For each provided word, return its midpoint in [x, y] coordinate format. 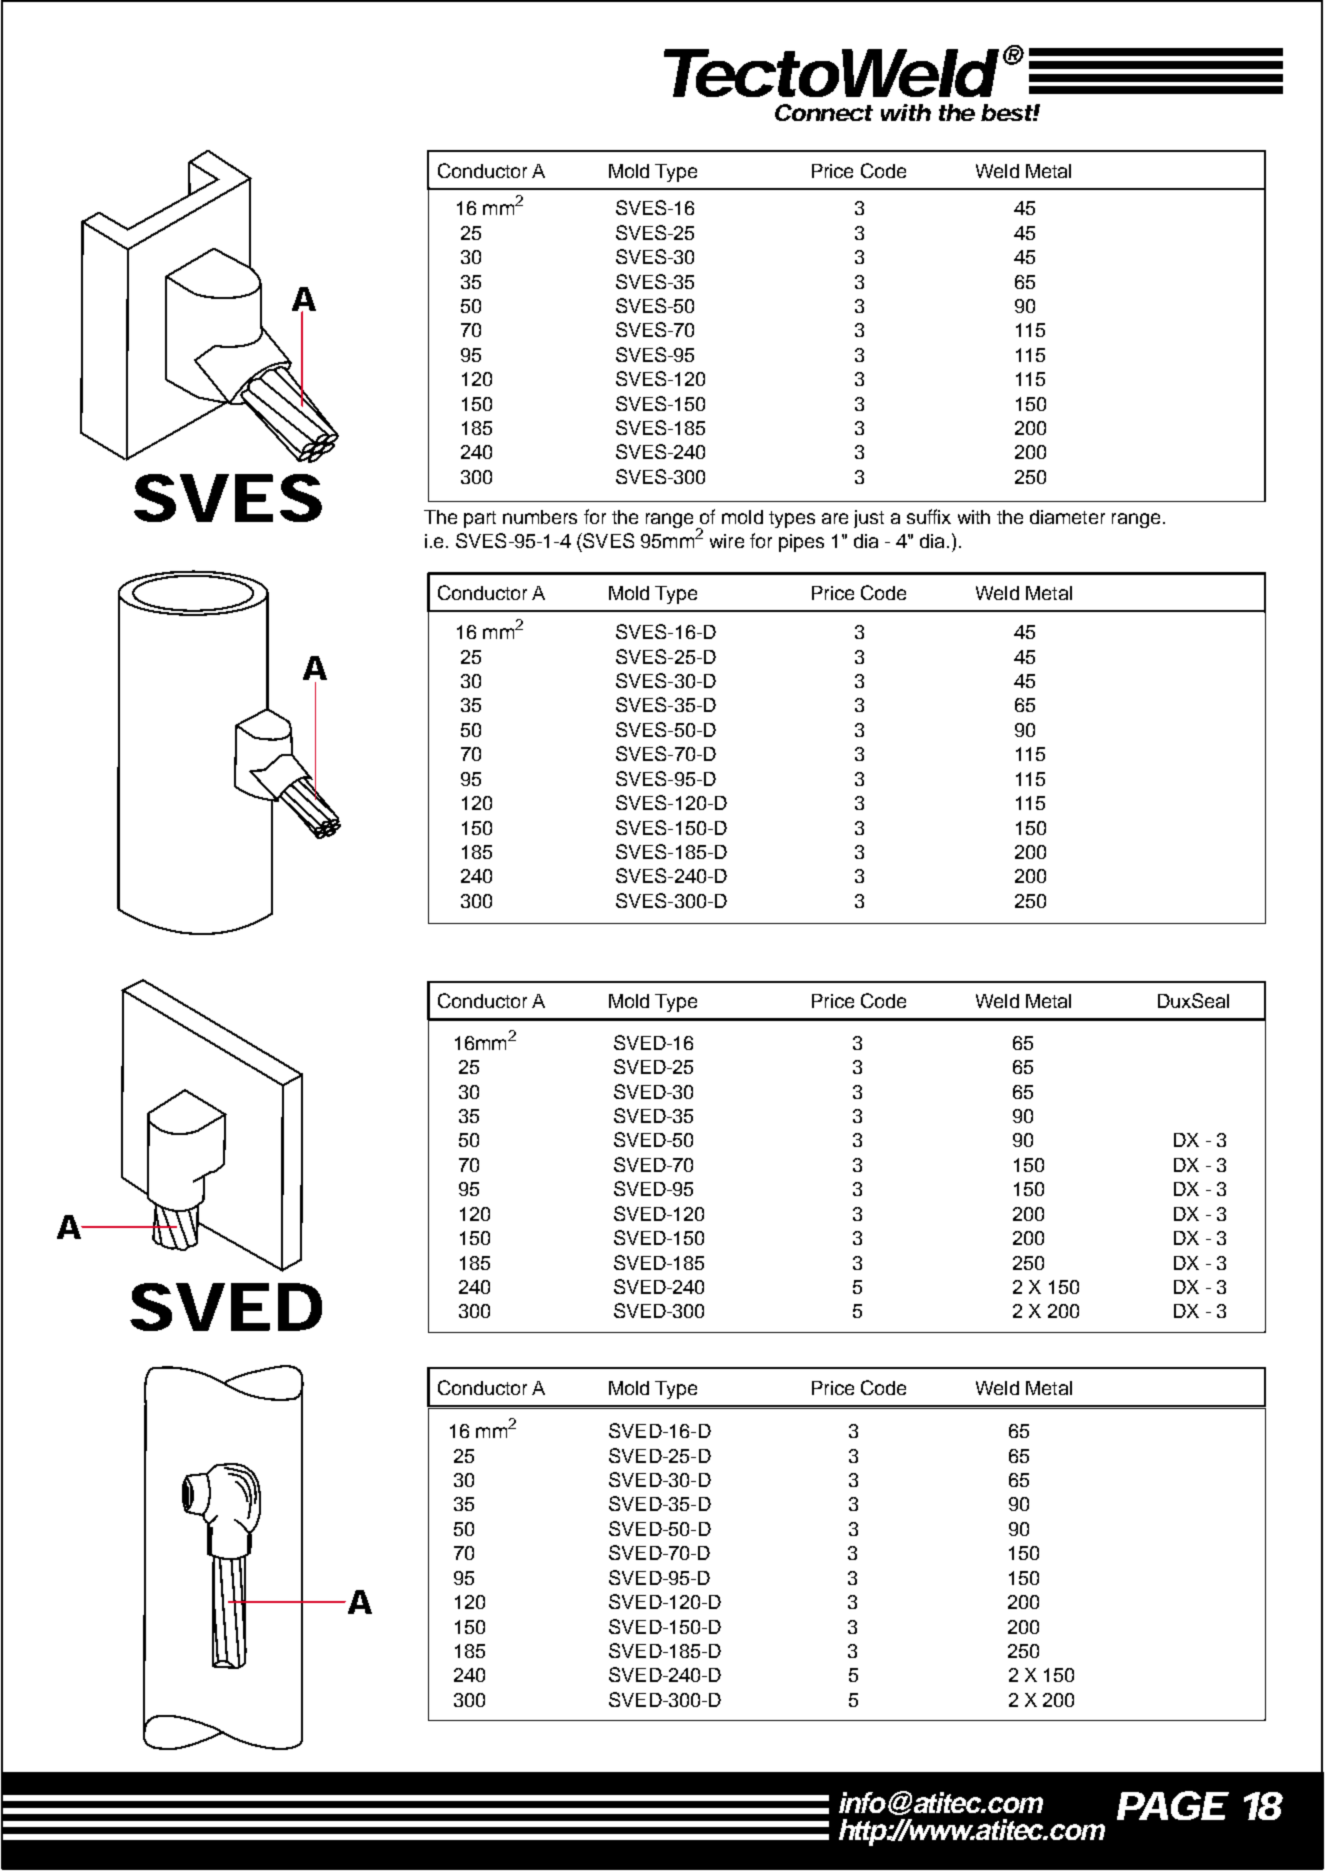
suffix [929, 516]
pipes [801, 543]
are [835, 518]
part [480, 519]
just [869, 519]
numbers [540, 517]
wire [727, 541]
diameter [1067, 517]
